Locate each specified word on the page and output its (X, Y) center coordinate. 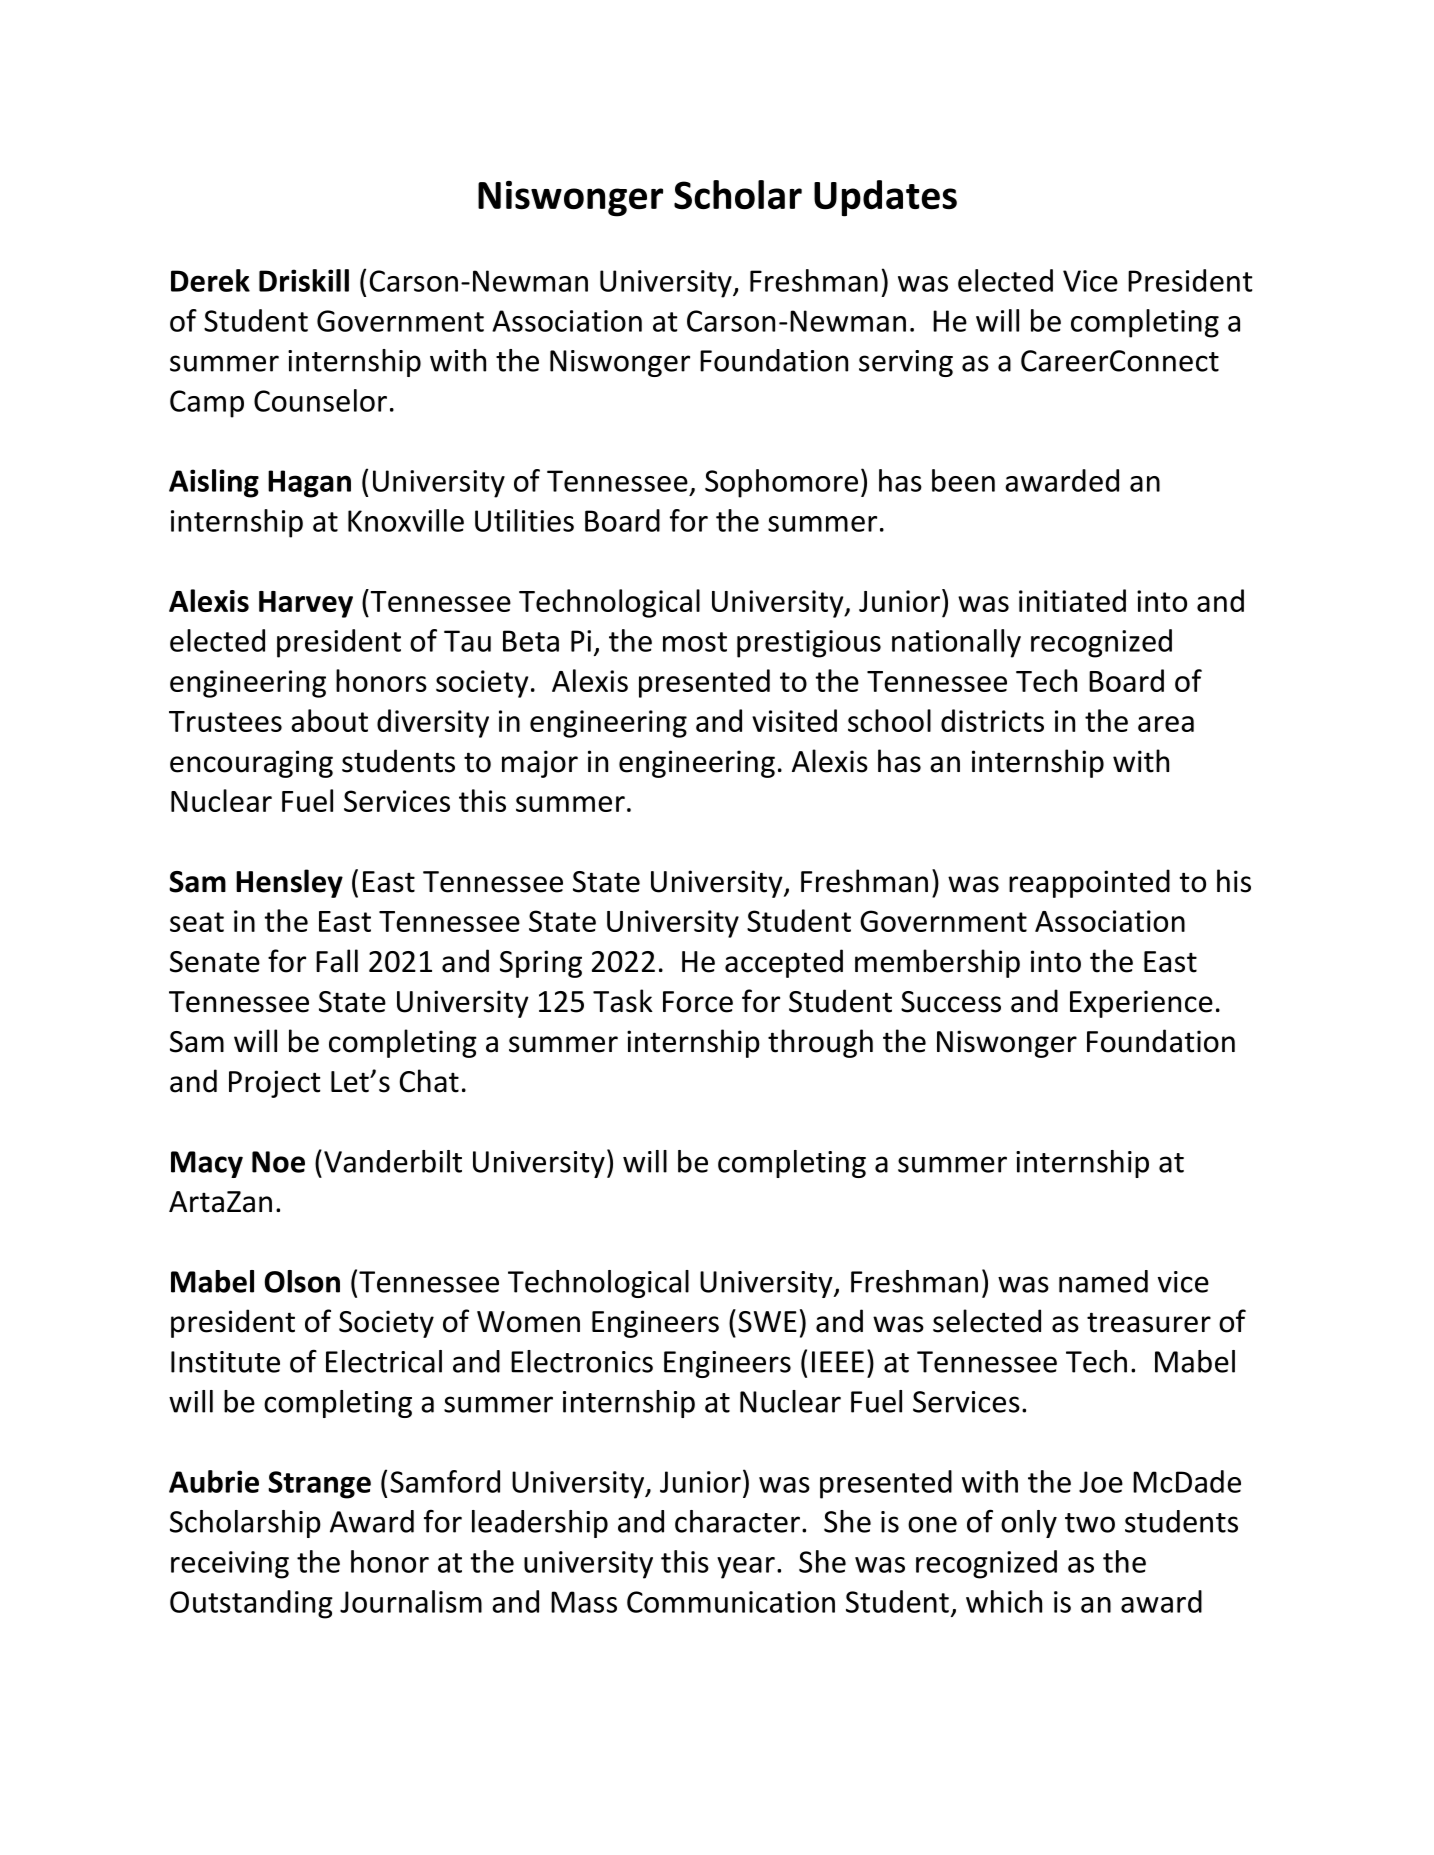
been (963, 480)
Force (698, 1002)
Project (275, 1084)
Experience (1141, 1004)
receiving (230, 1565)
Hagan (309, 484)
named (1103, 1281)
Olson (302, 1281)
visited (794, 720)
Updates (885, 198)
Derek (210, 280)
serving (906, 363)
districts (992, 720)
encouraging (251, 764)
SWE (767, 1322)
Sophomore (781, 483)
